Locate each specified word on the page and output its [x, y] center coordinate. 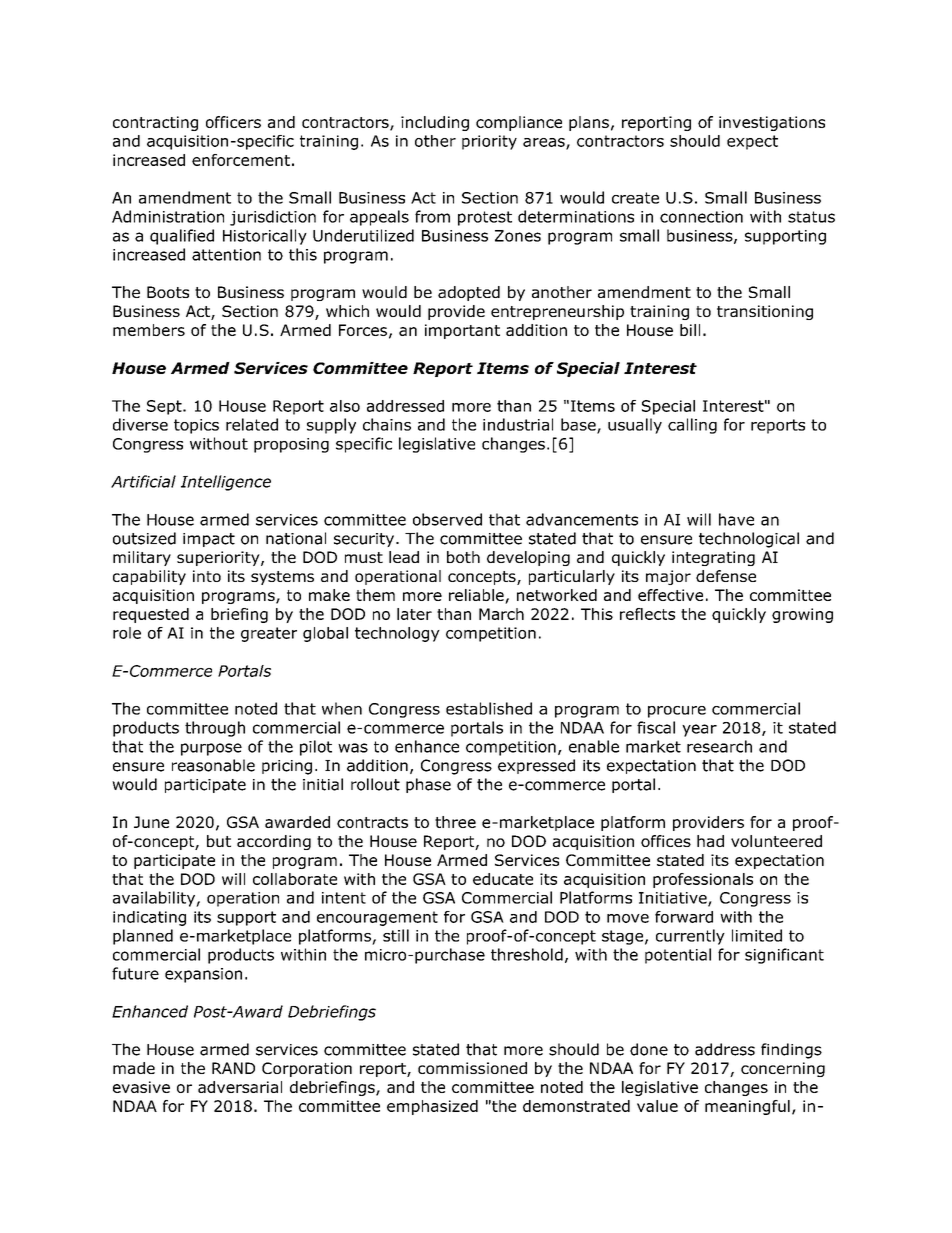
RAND [233, 1068]
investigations [772, 123]
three [455, 822]
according [274, 842]
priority [489, 142]
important [462, 331]
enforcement [241, 160]
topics [196, 426]
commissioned [472, 1068]
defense [726, 576]
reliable [477, 596]
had [710, 841]
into [207, 576]
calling [692, 426]
